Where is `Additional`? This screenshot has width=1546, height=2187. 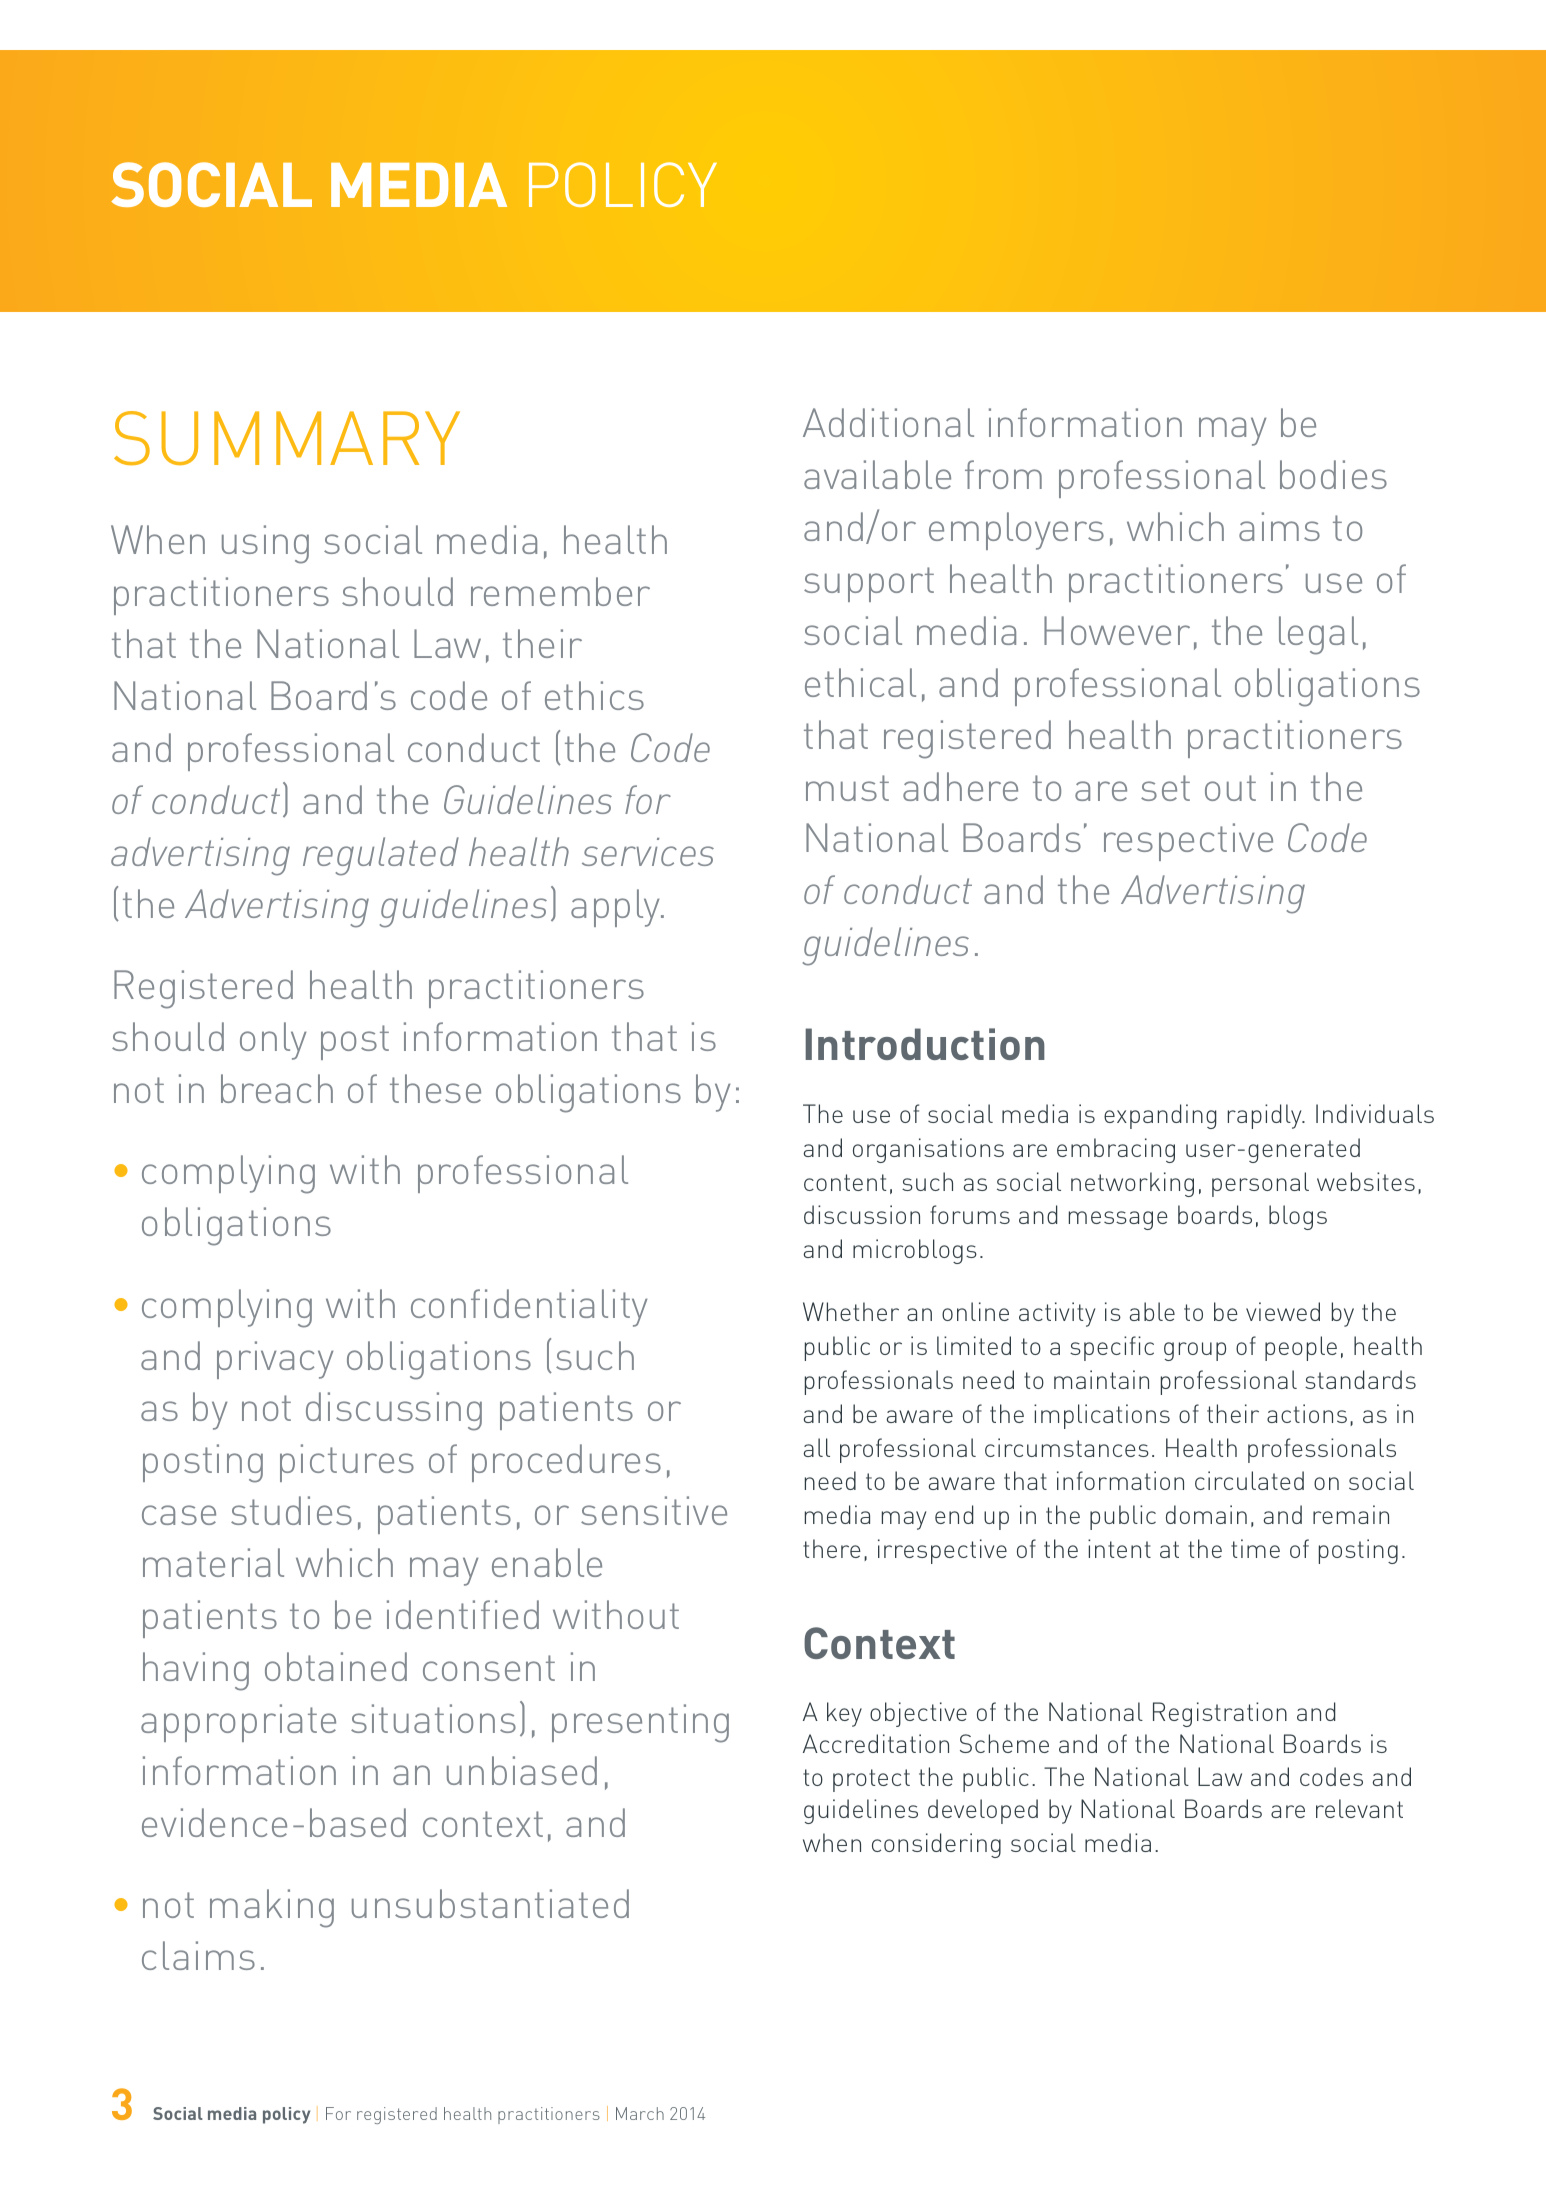
Additional is located at coordinates (888, 422).
